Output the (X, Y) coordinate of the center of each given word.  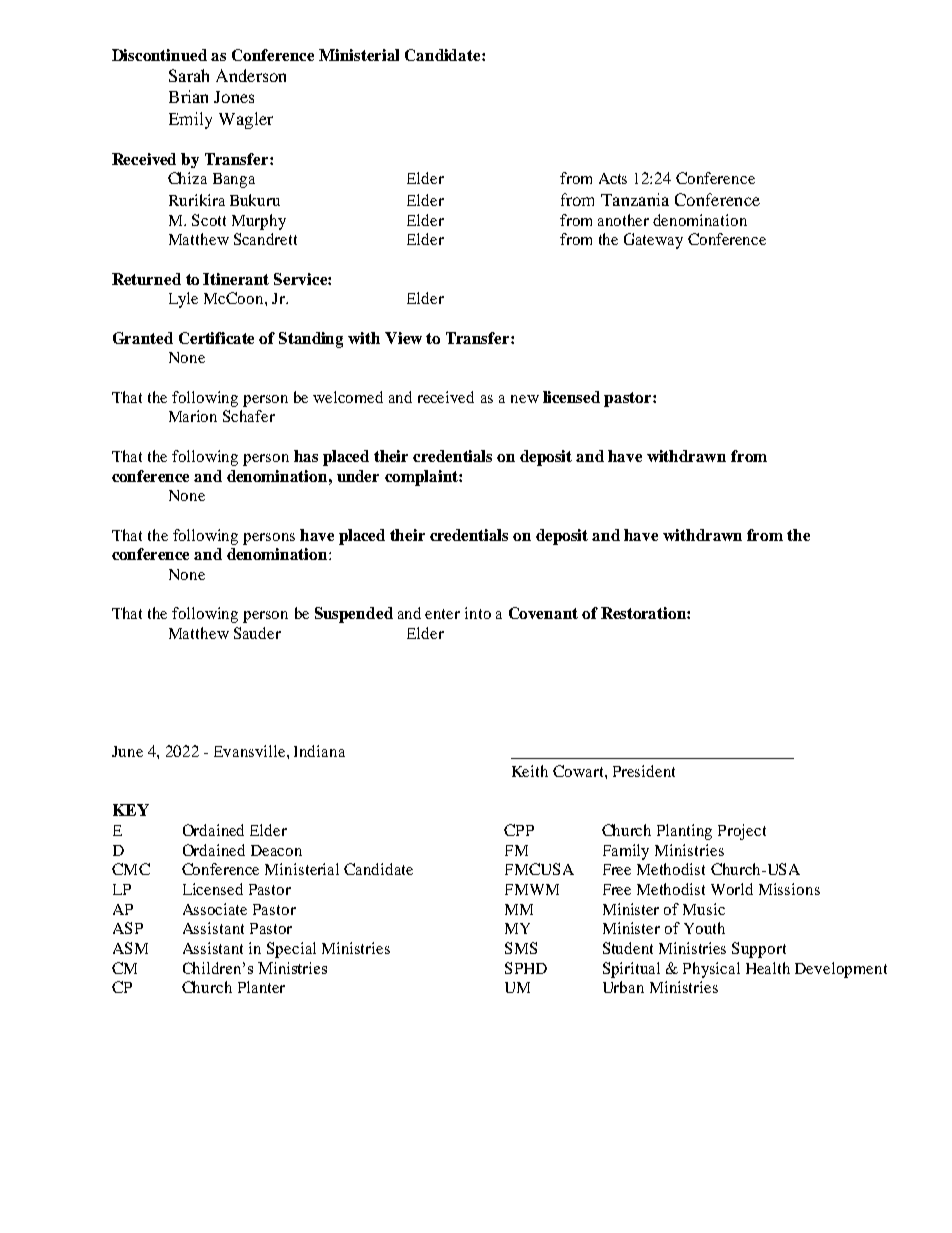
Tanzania (635, 199)
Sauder (257, 633)
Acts (613, 178)
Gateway (653, 241)
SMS (521, 948)
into (478, 613)
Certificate (216, 338)
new (525, 399)
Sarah (189, 75)
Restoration (644, 613)
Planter (261, 987)
